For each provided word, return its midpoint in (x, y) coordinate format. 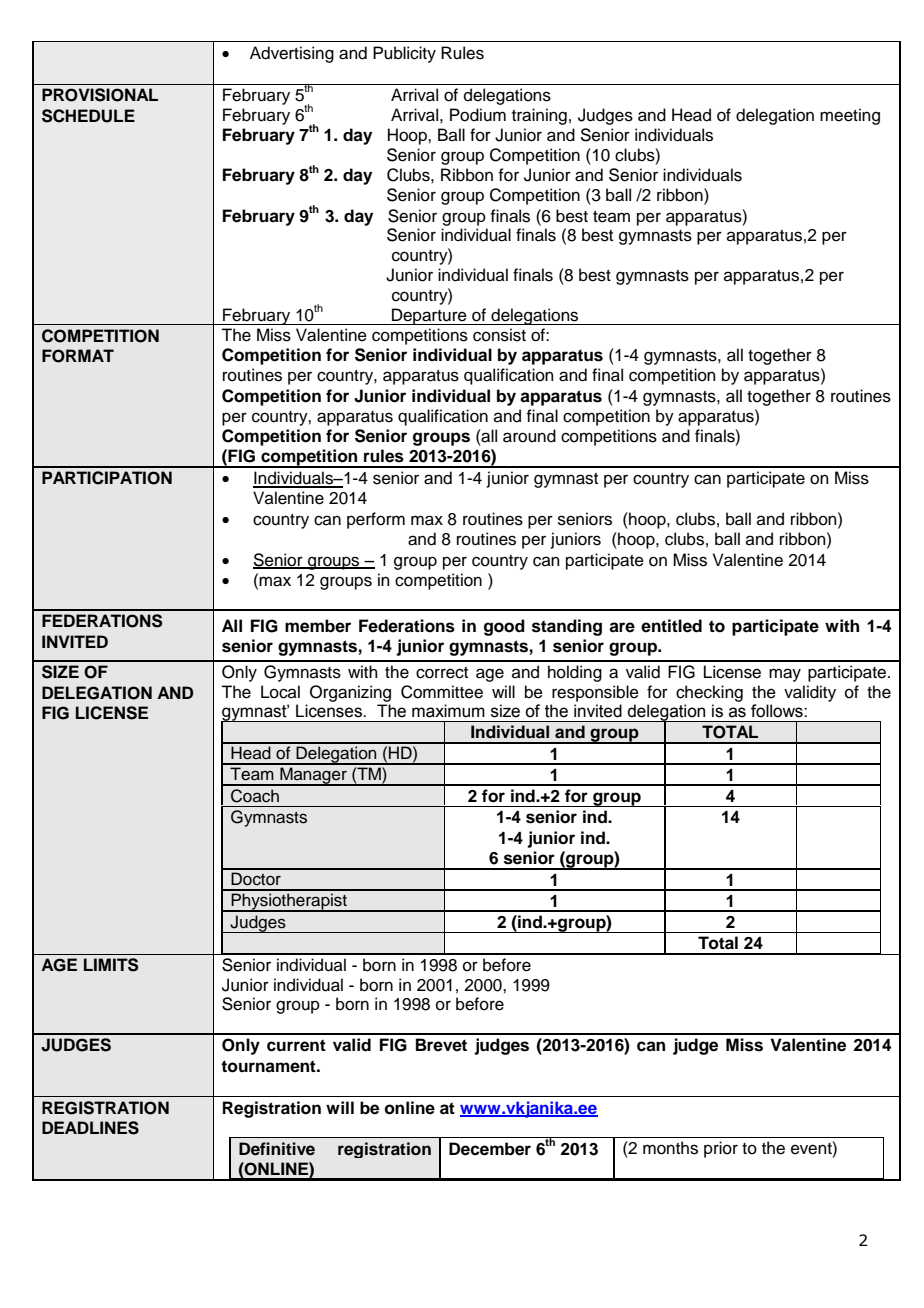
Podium (478, 115)
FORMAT (78, 356)
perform (376, 520)
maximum (448, 711)
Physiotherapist (289, 902)
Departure (429, 316)
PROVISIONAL (100, 95)
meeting (850, 116)
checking (709, 693)
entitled (671, 626)
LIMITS (111, 965)
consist (499, 335)
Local (280, 692)
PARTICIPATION (107, 478)
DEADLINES (90, 1128)
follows (778, 711)
